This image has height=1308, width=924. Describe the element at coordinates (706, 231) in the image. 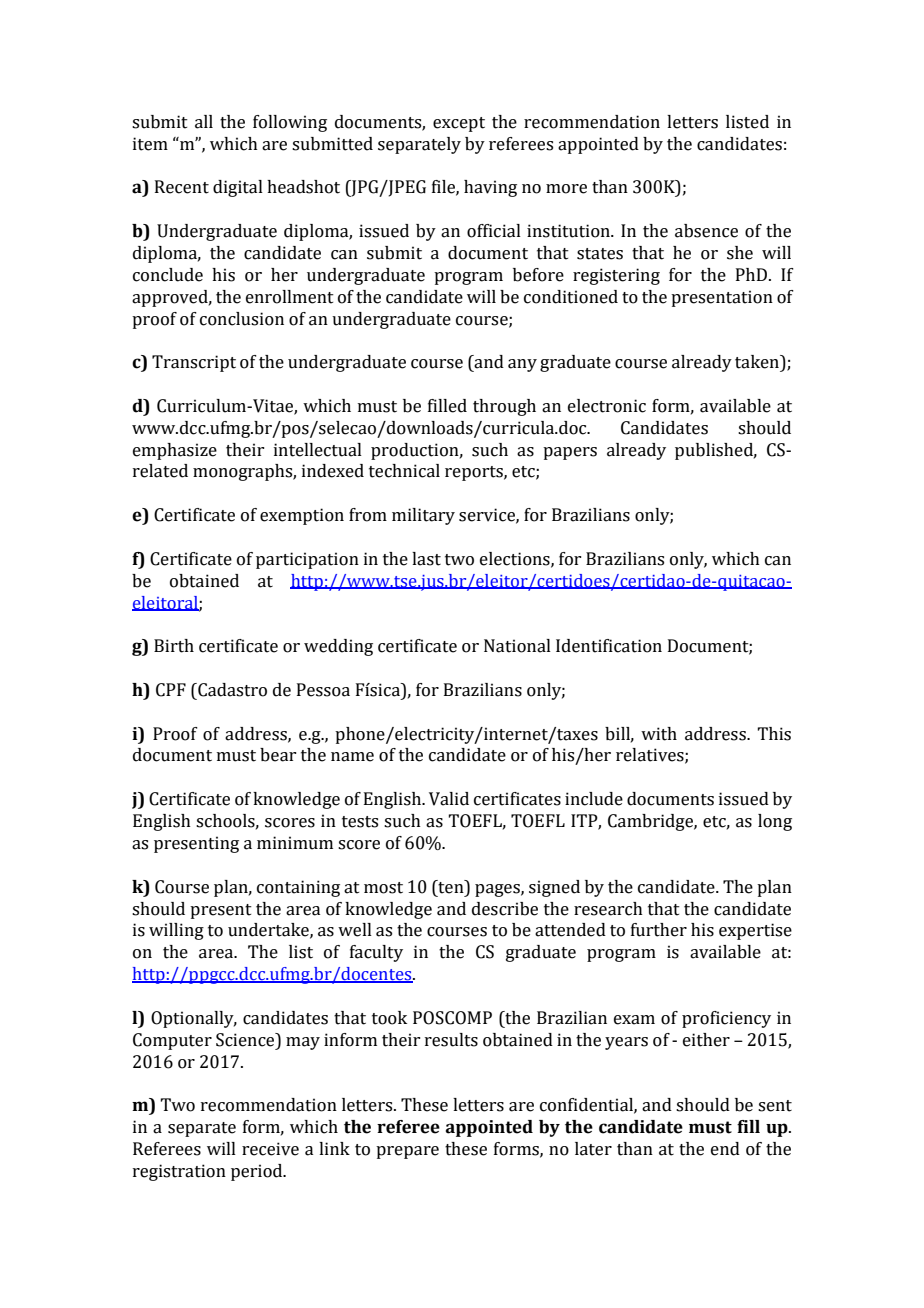

I see `absence` at that location.
